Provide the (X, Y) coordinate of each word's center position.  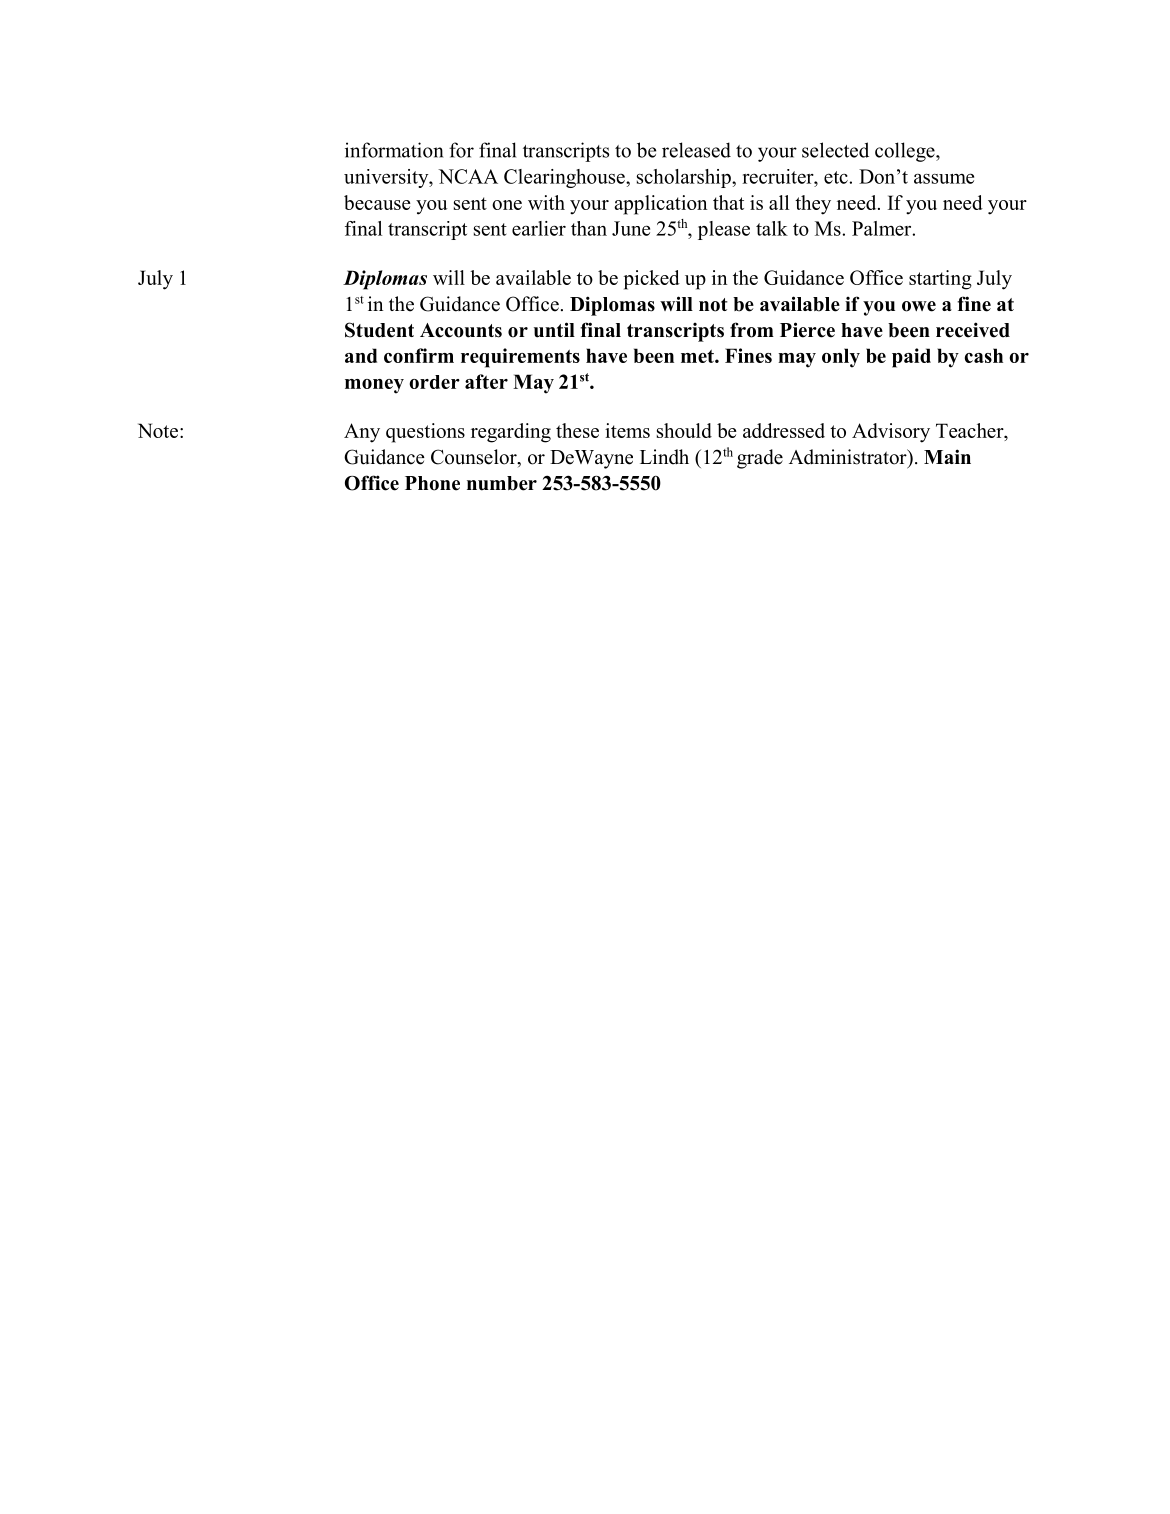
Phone (432, 483)
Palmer (883, 228)
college (906, 152)
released (696, 150)
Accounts (461, 330)
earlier (539, 228)
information (394, 150)
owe (919, 306)
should (684, 430)
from (752, 330)
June (631, 228)
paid (911, 358)
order (434, 382)
